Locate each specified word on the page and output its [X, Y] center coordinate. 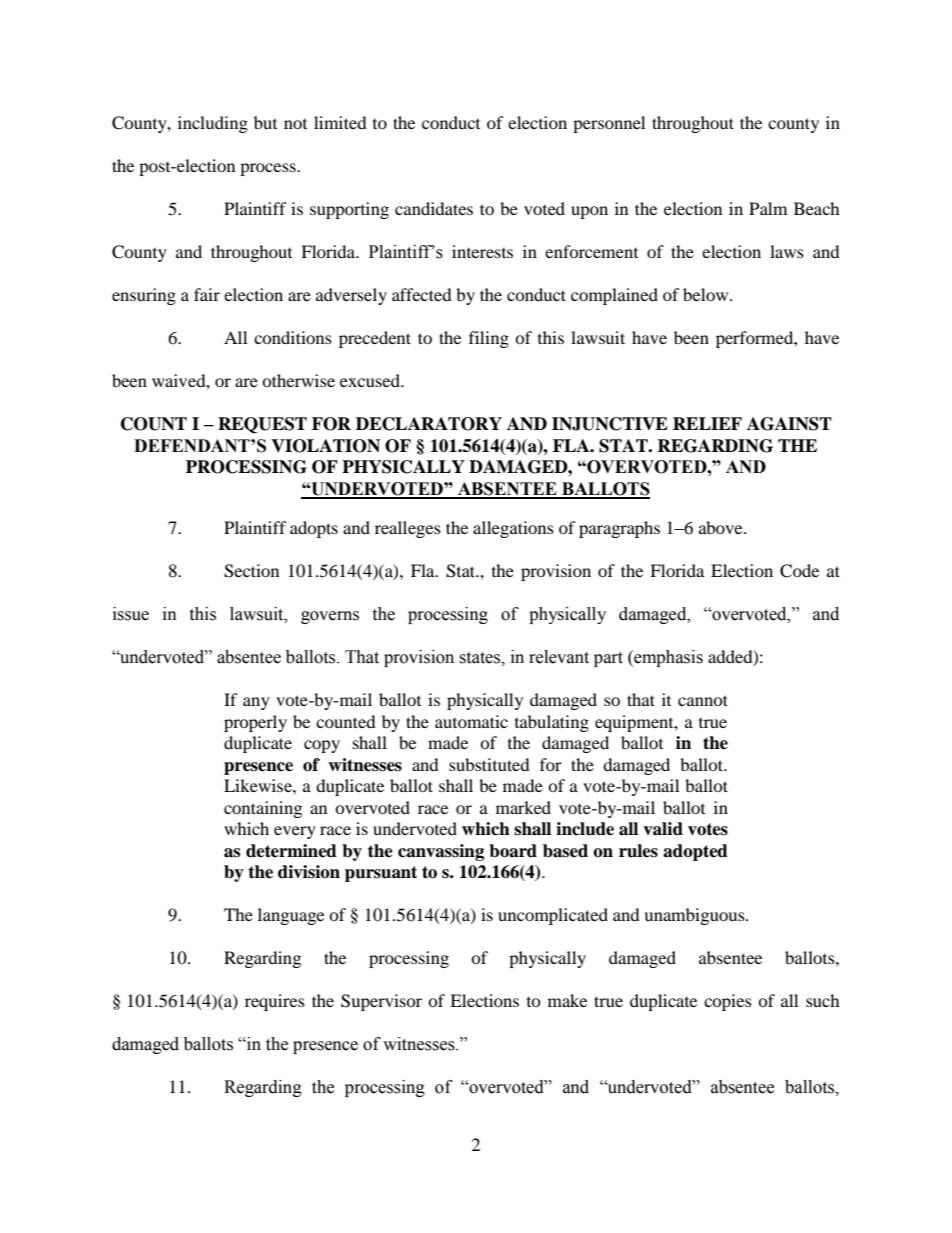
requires [275, 1002]
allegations [513, 529]
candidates [434, 208]
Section [251, 571]
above [722, 527]
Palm [768, 208]
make [567, 1000]
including [213, 124]
